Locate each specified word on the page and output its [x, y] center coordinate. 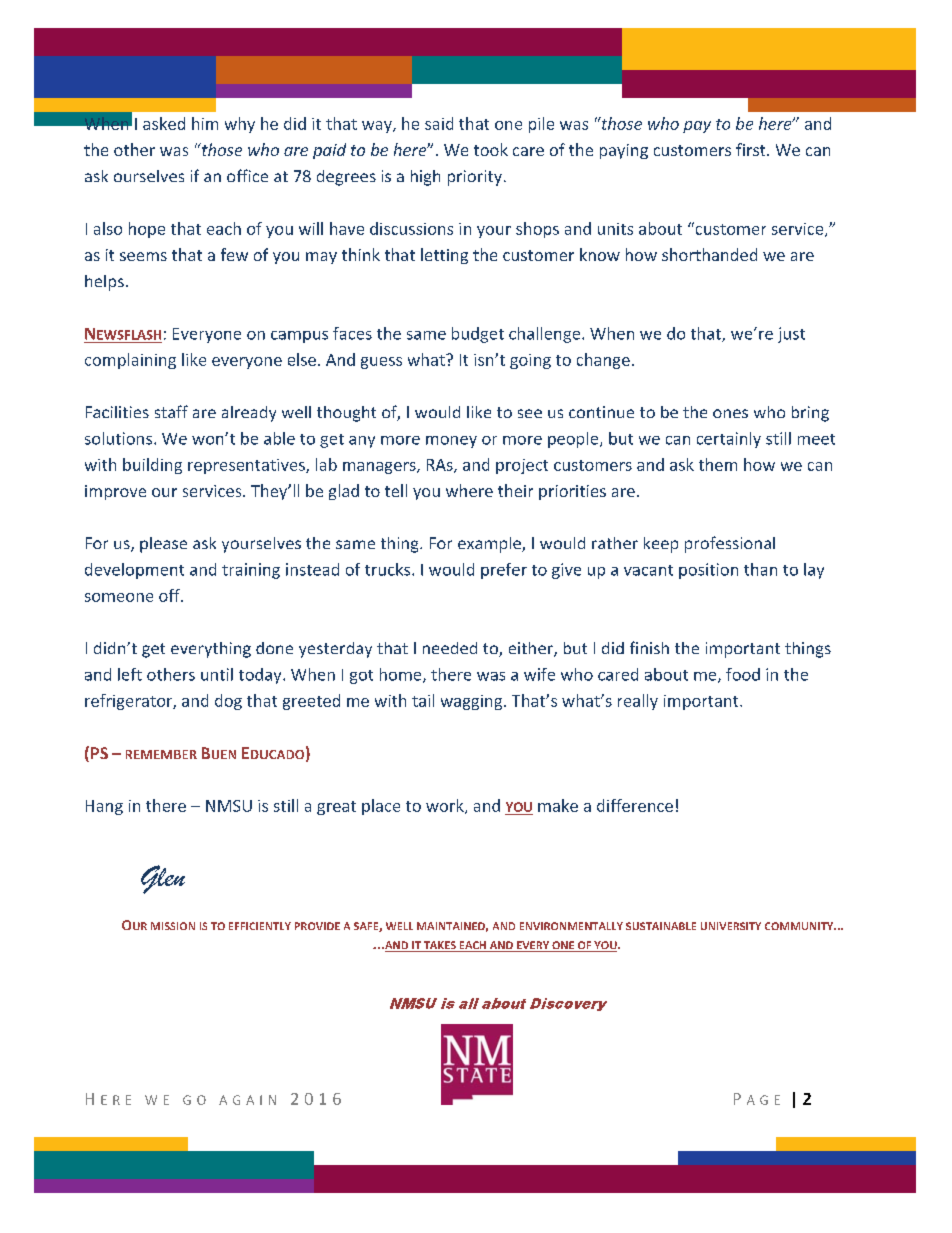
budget [478, 335]
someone [119, 597]
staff [171, 411]
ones [730, 413]
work [446, 806]
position [708, 571]
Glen [163, 879]
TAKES [440, 946]
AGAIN [247, 1100]
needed [450, 648]
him [205, 123]
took [491, 149]
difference [635, 805]
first [752, 149]
